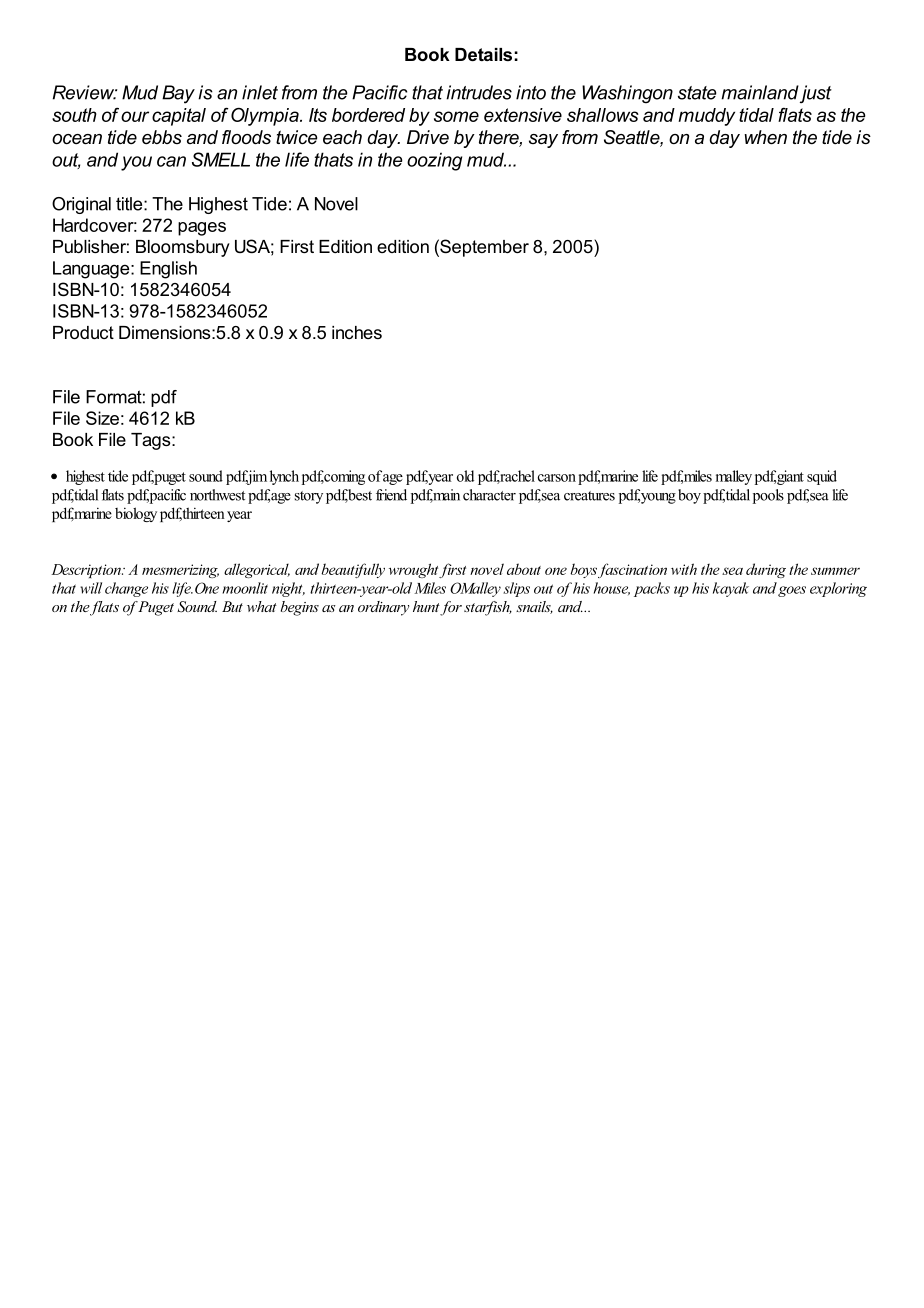  I want to click on Product, so click(83, 332).
